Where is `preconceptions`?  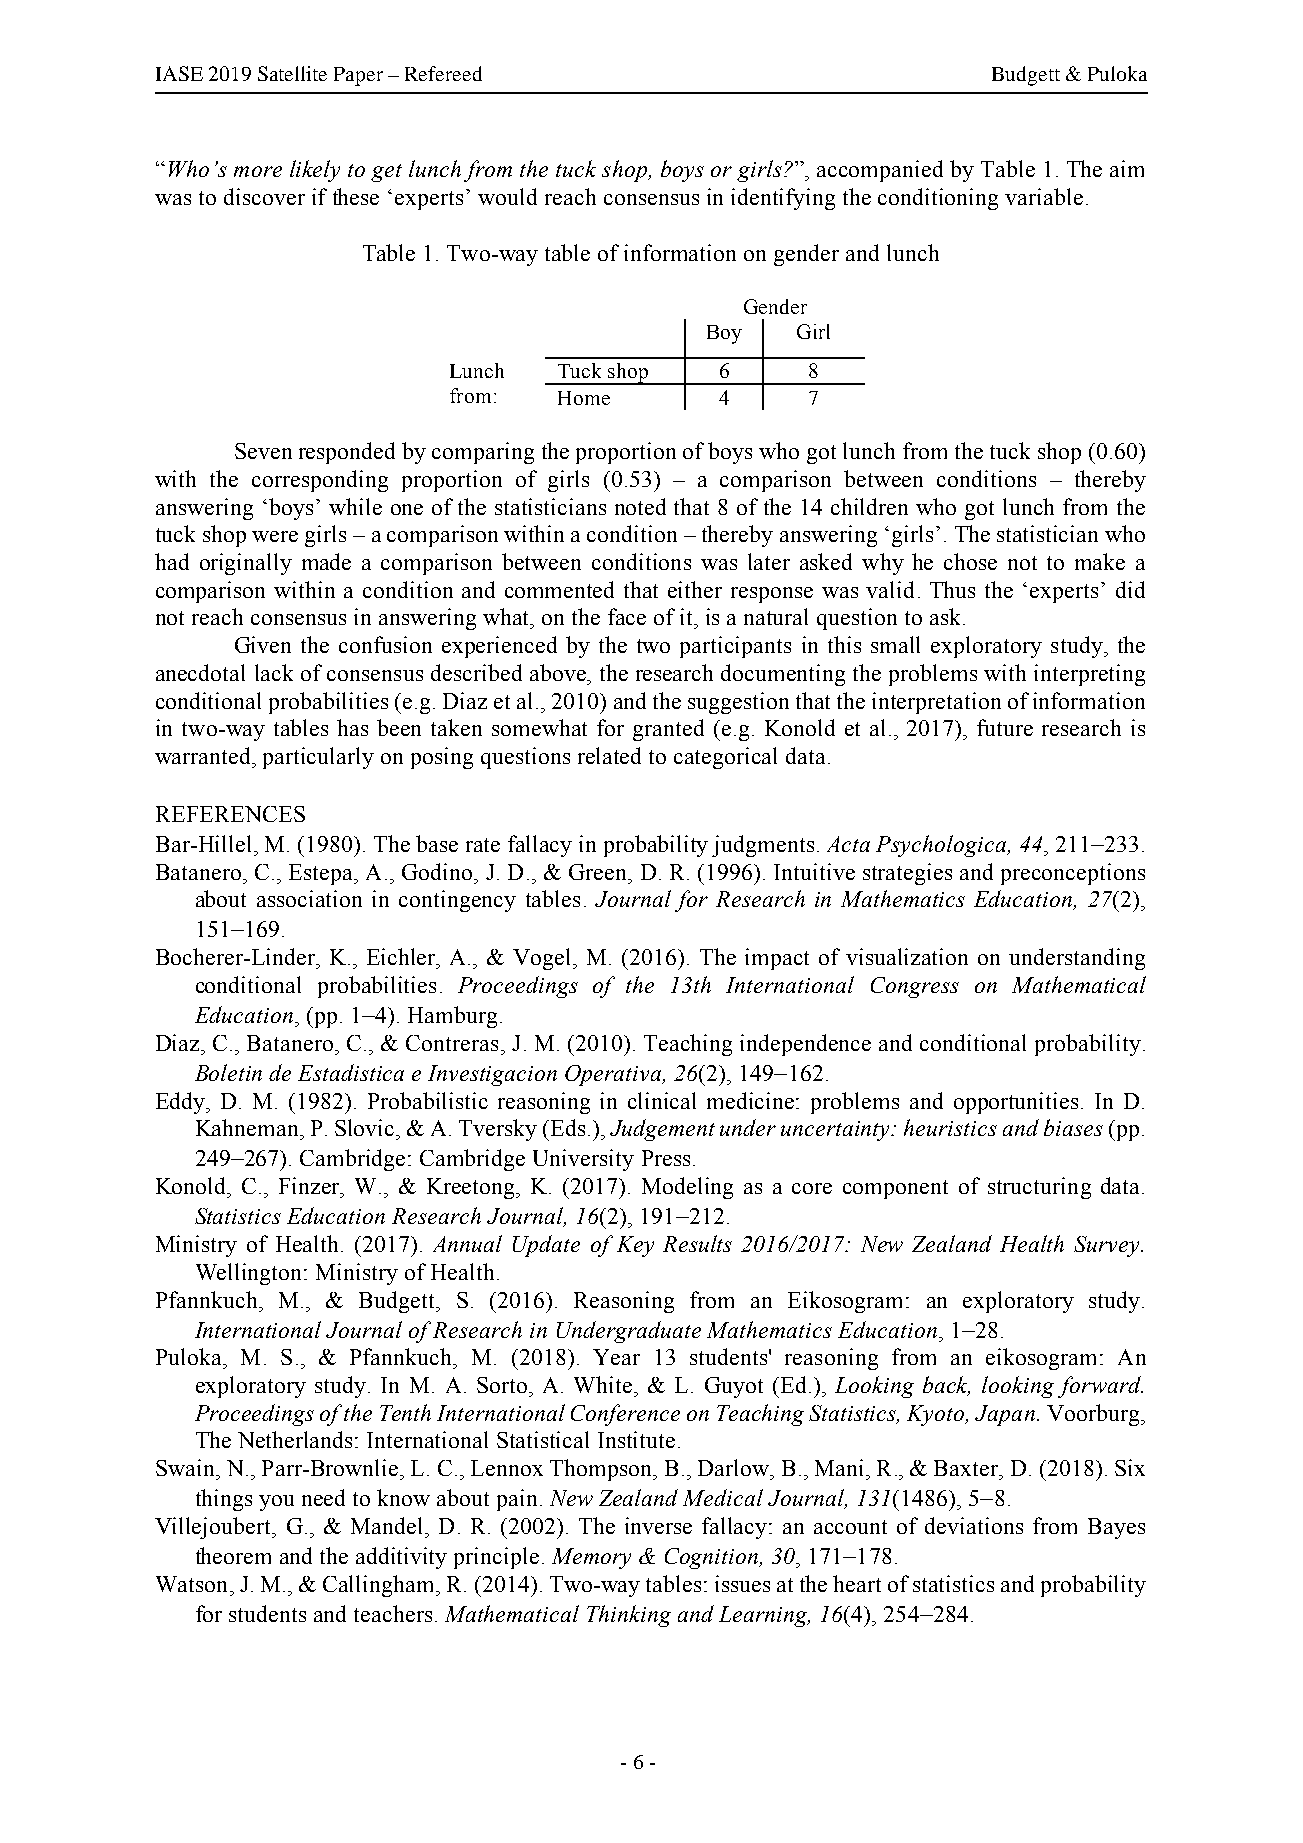 preconceptions is located at coordinates (1073, 874).
